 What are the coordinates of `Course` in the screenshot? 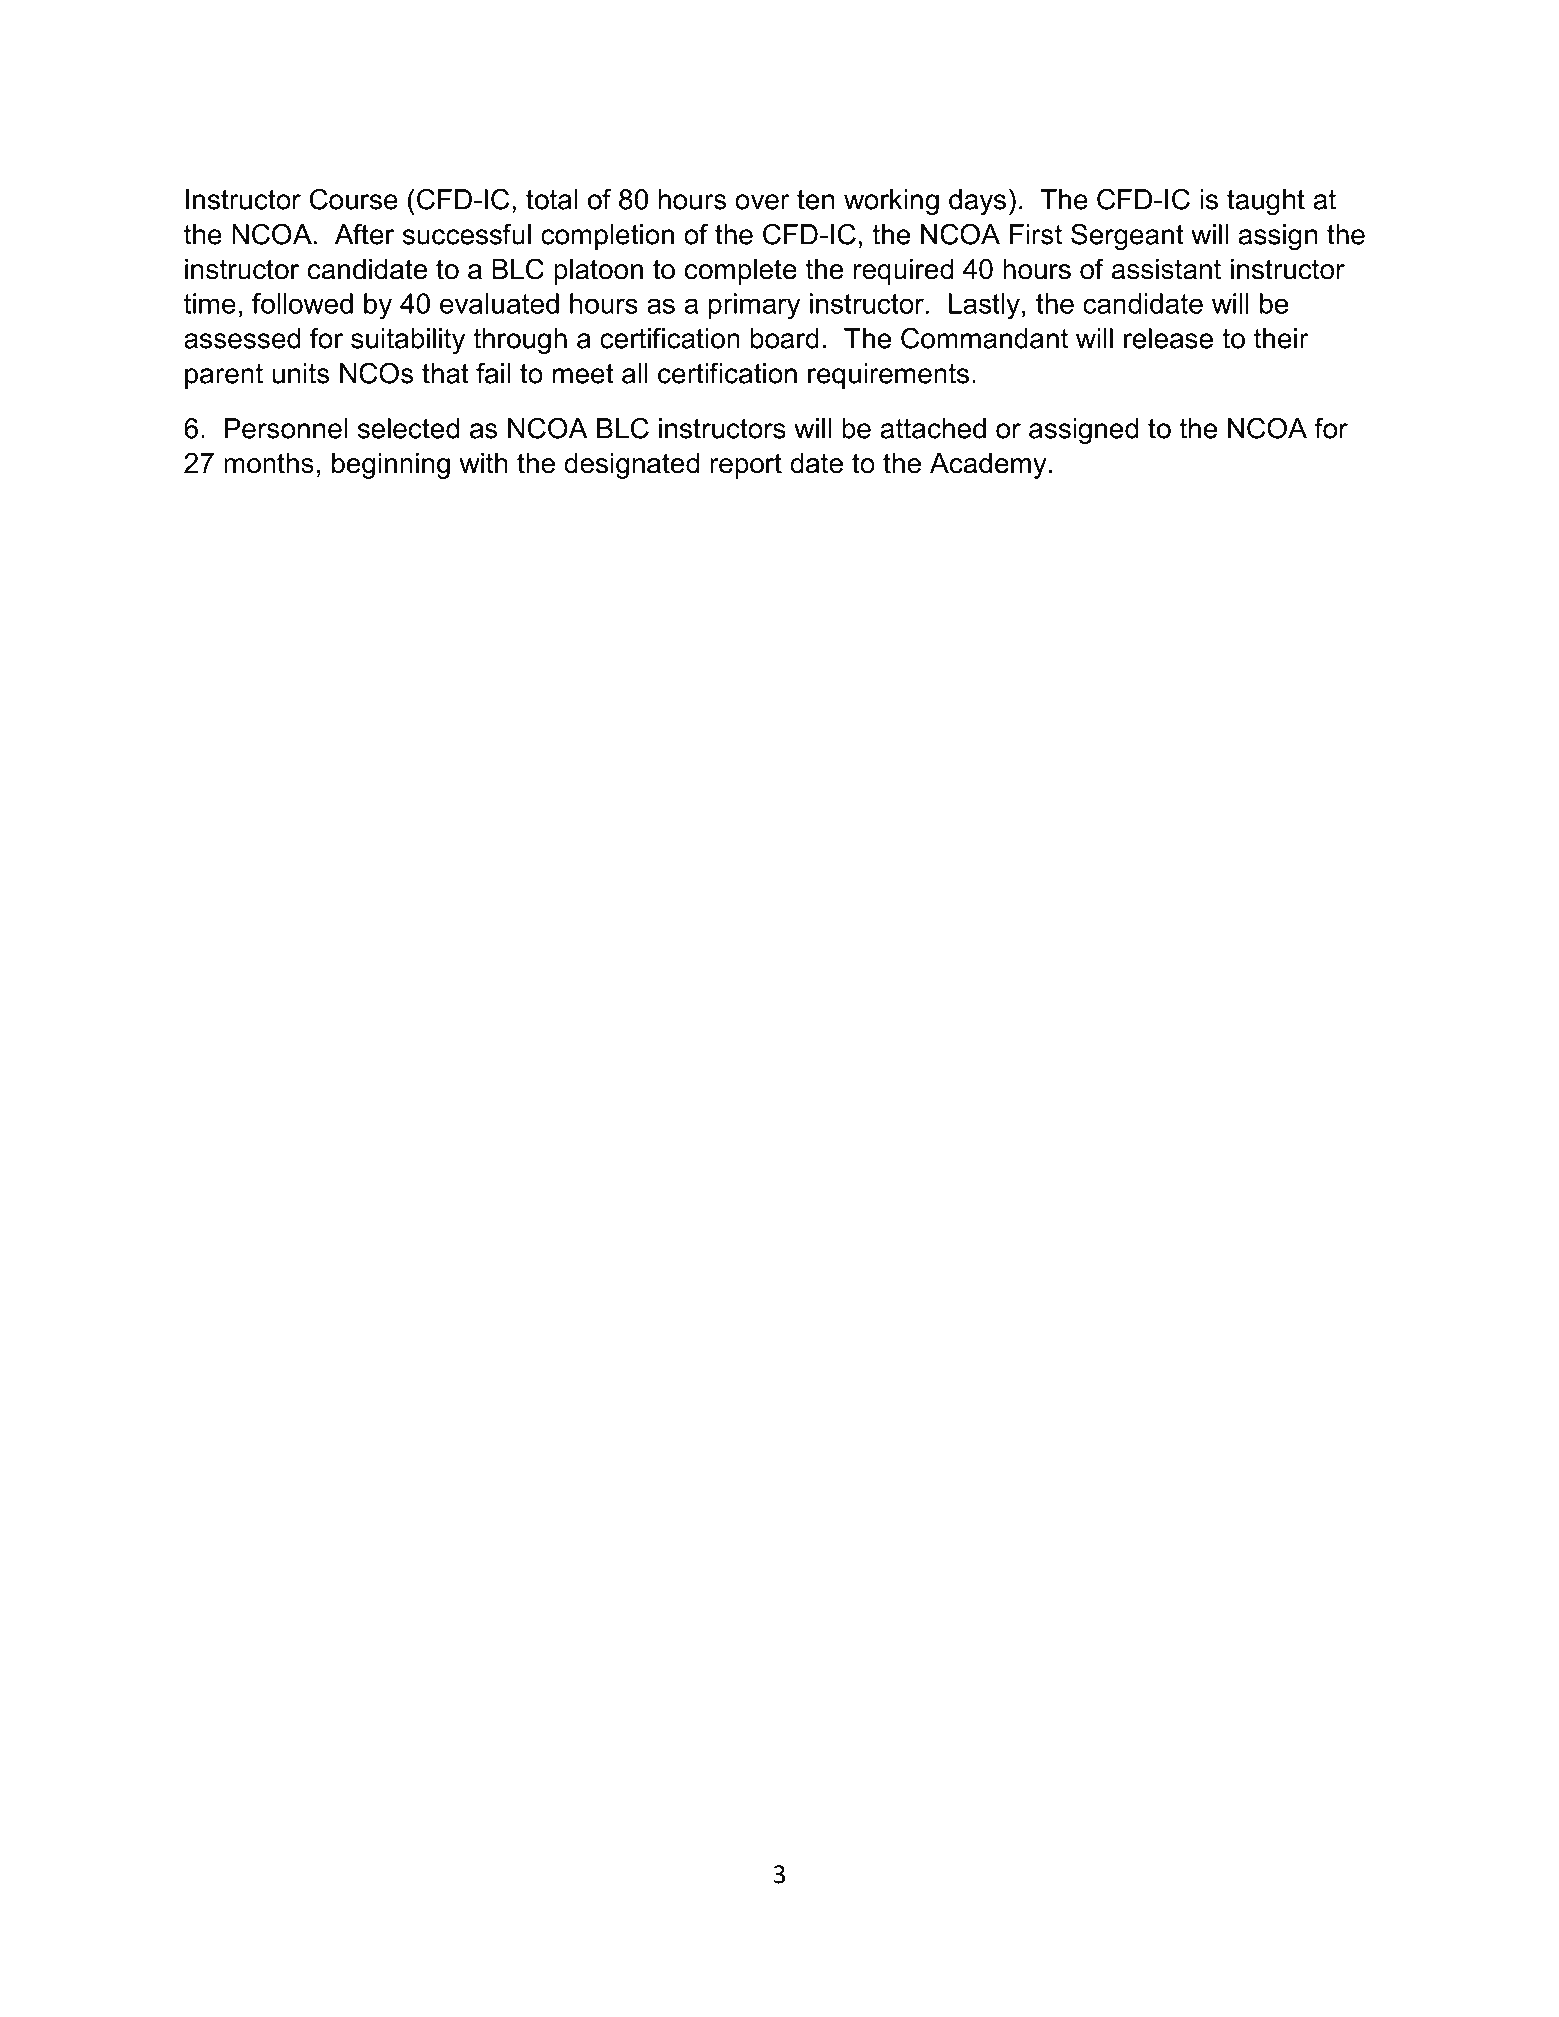 It's located at (354, 199).
